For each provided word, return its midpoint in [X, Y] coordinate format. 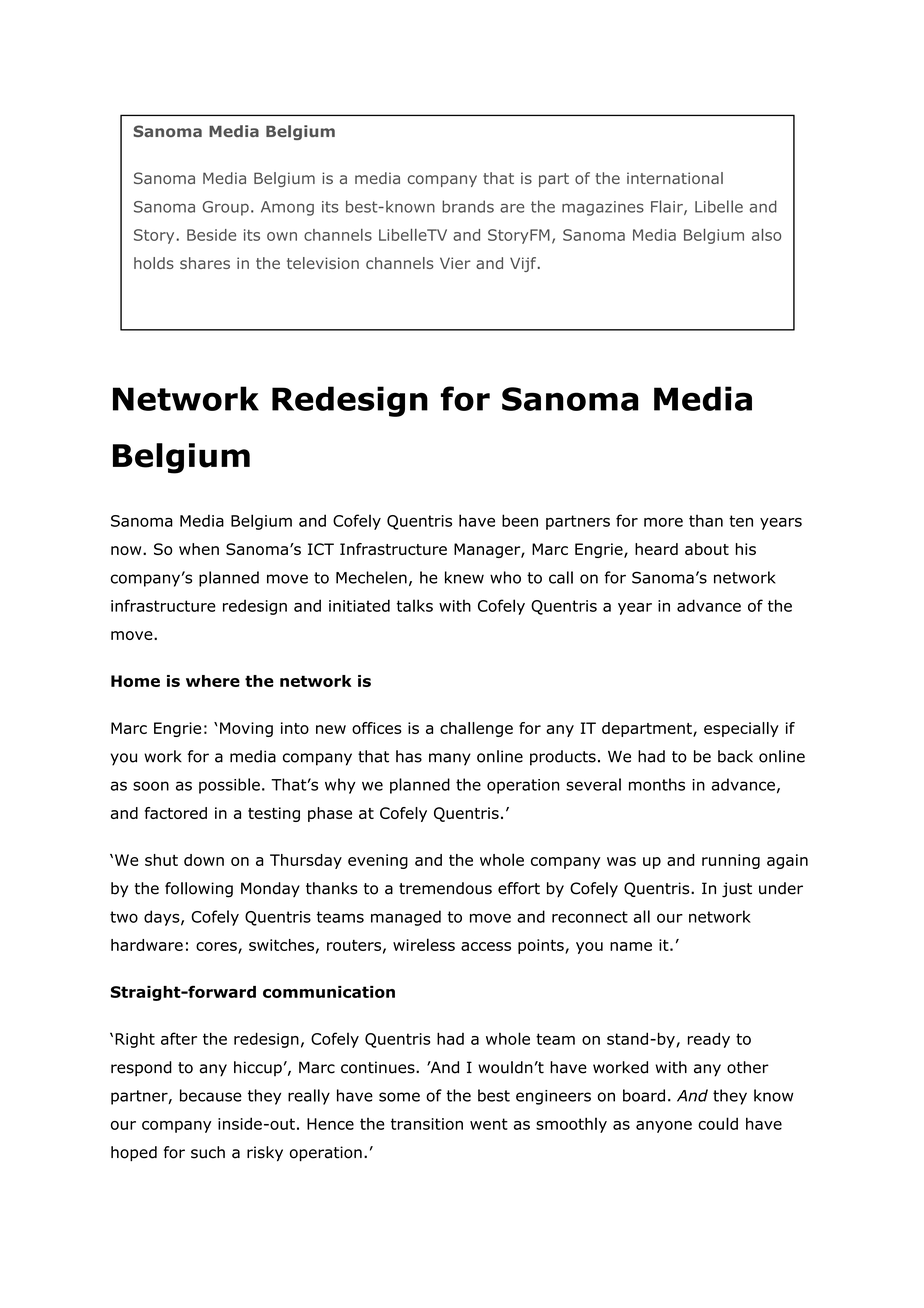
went [489, 1124]
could [718, 1123]
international [675, 178]
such [208, 1152]
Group [226, 208]
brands [468, 206]
